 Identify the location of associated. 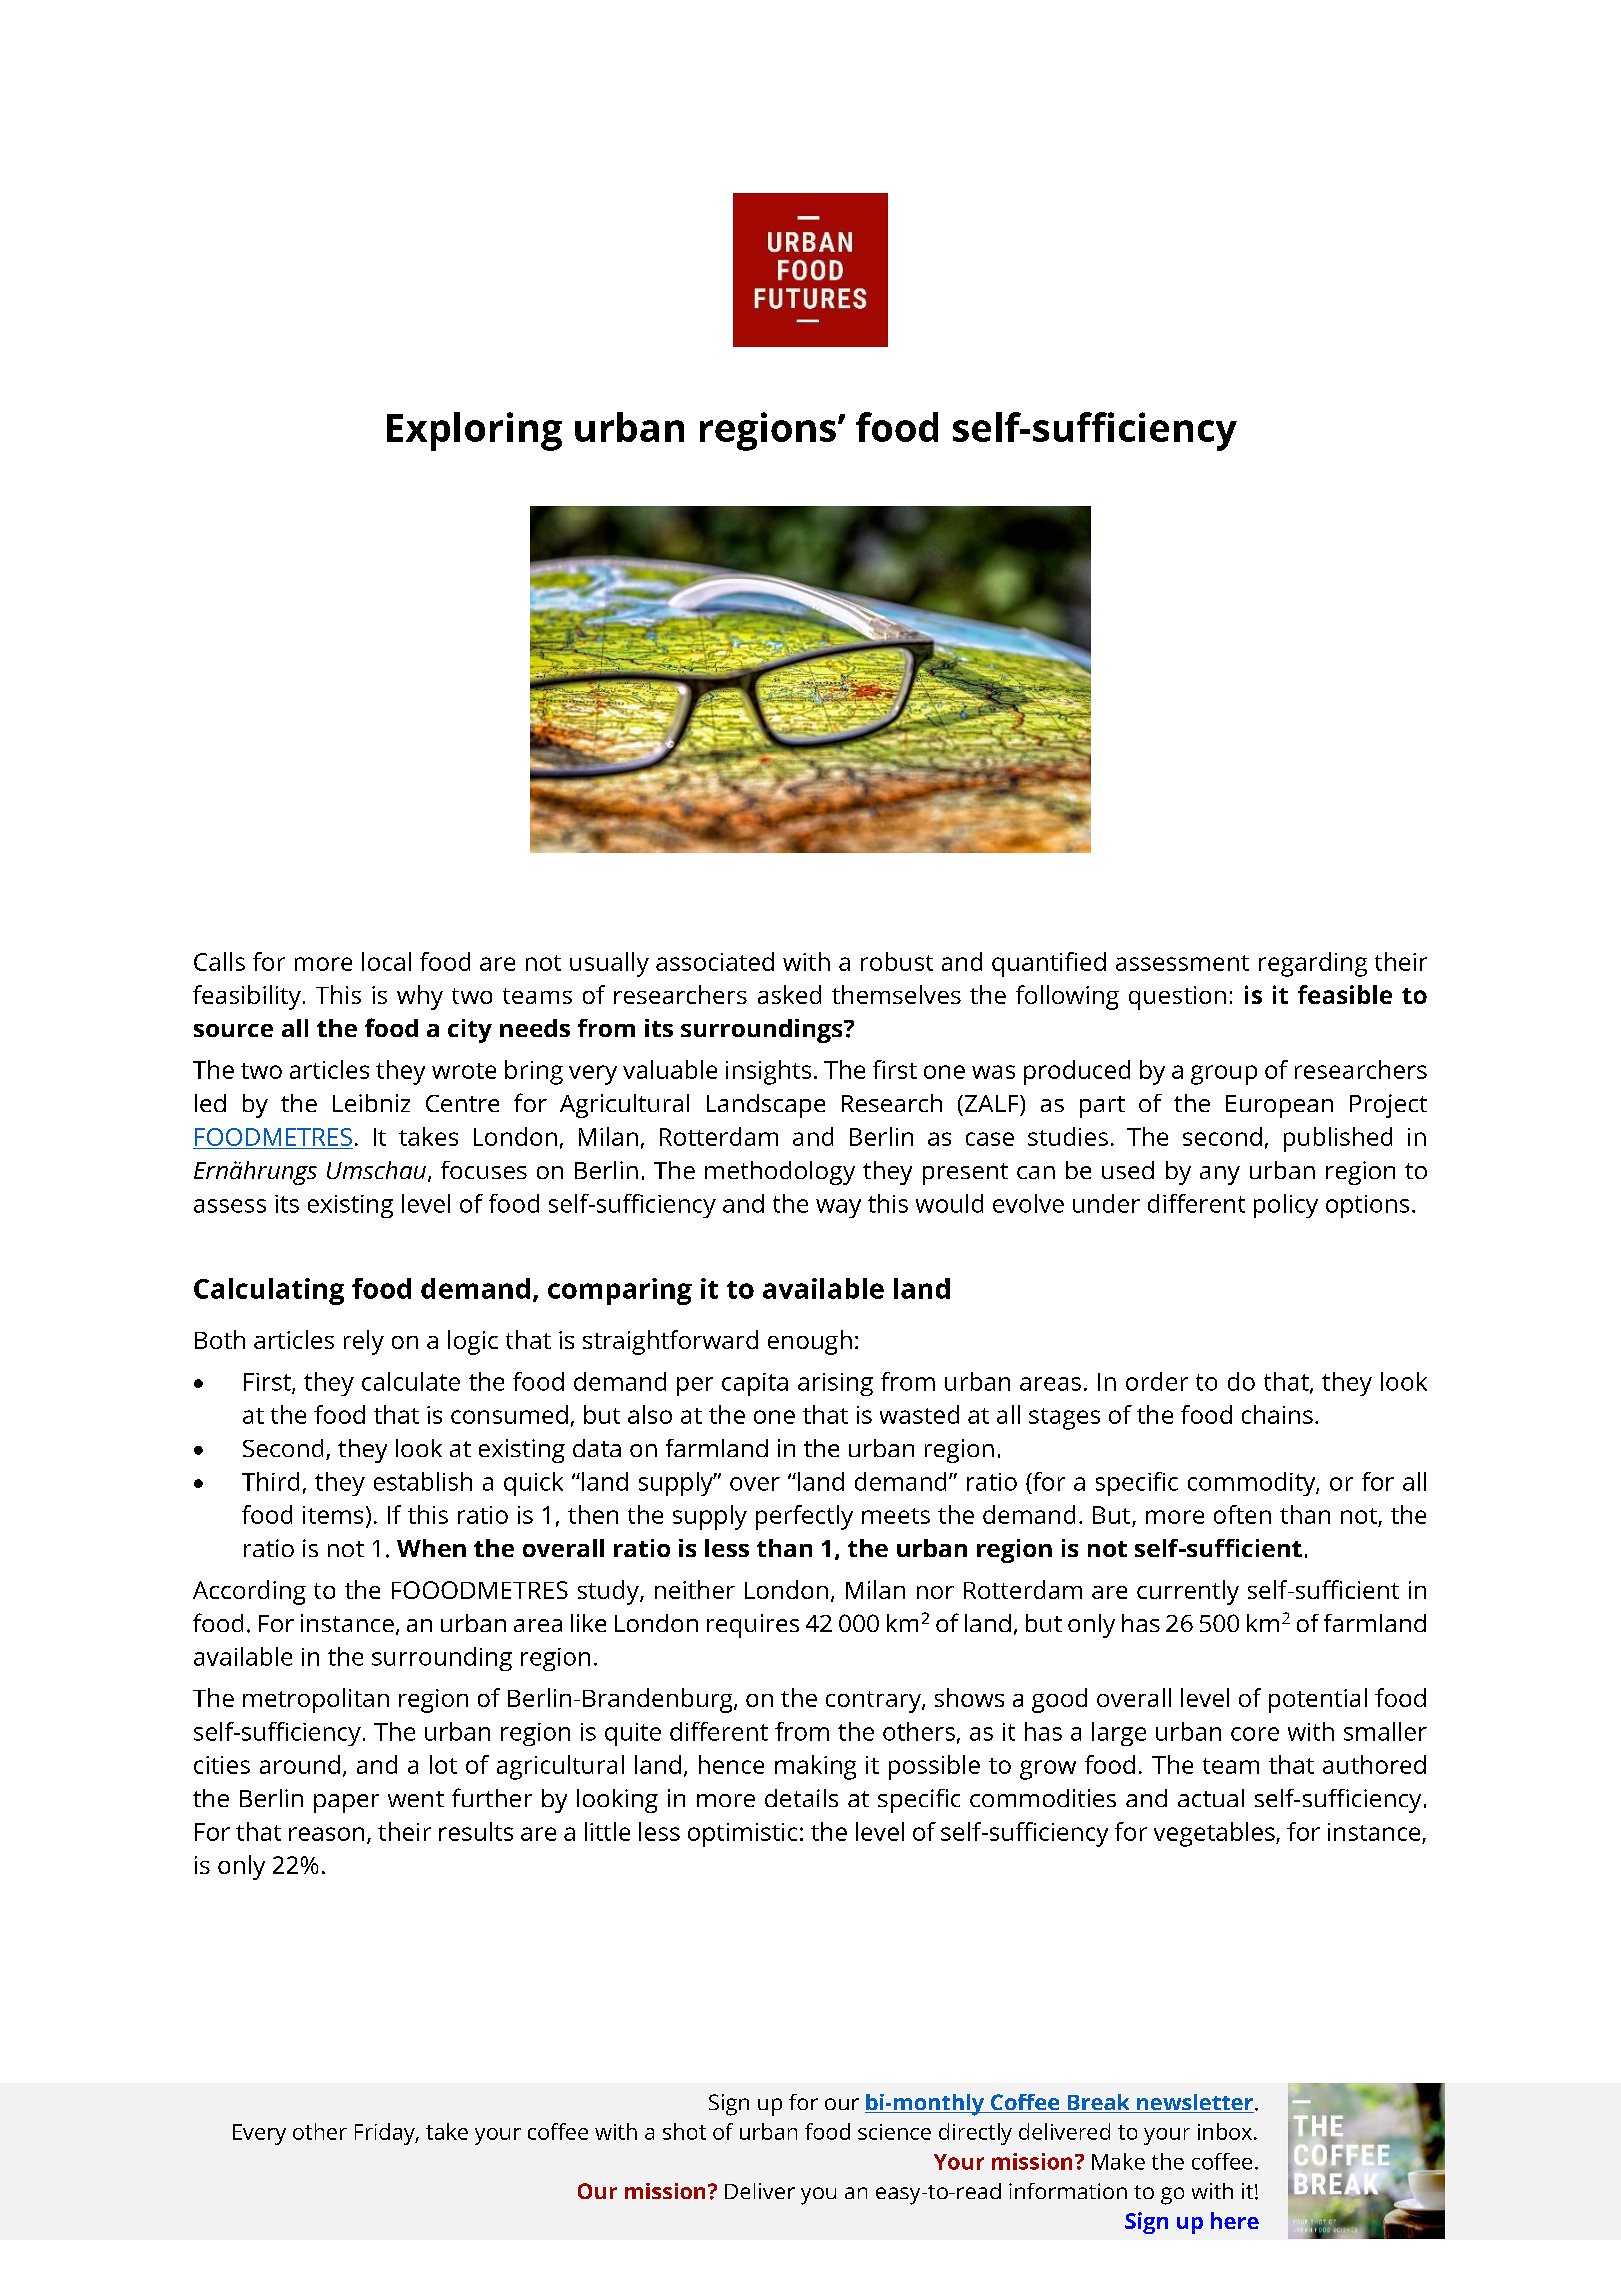
(715, 961).
